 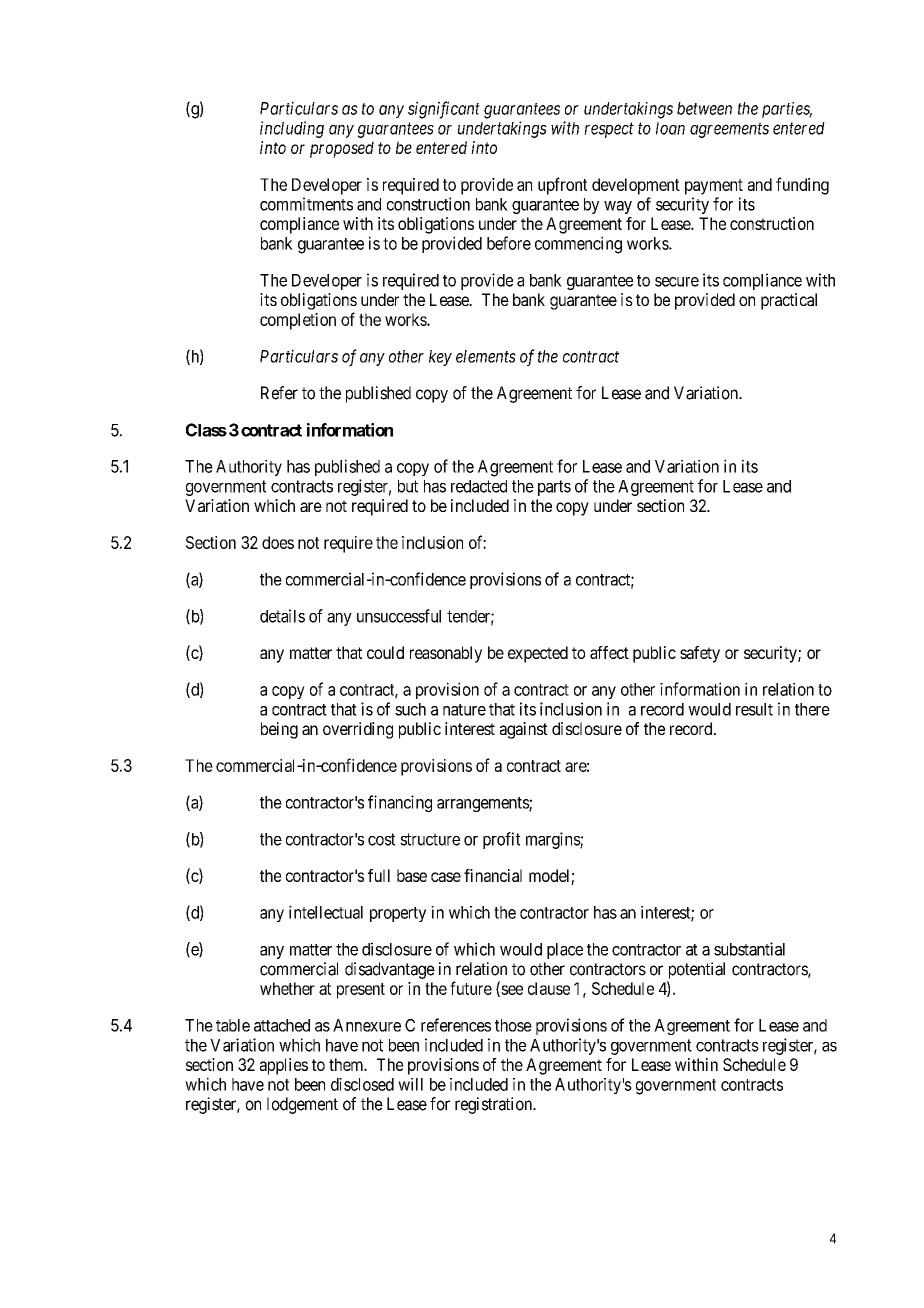 I want to click on between, so click(x=704, y=108).
